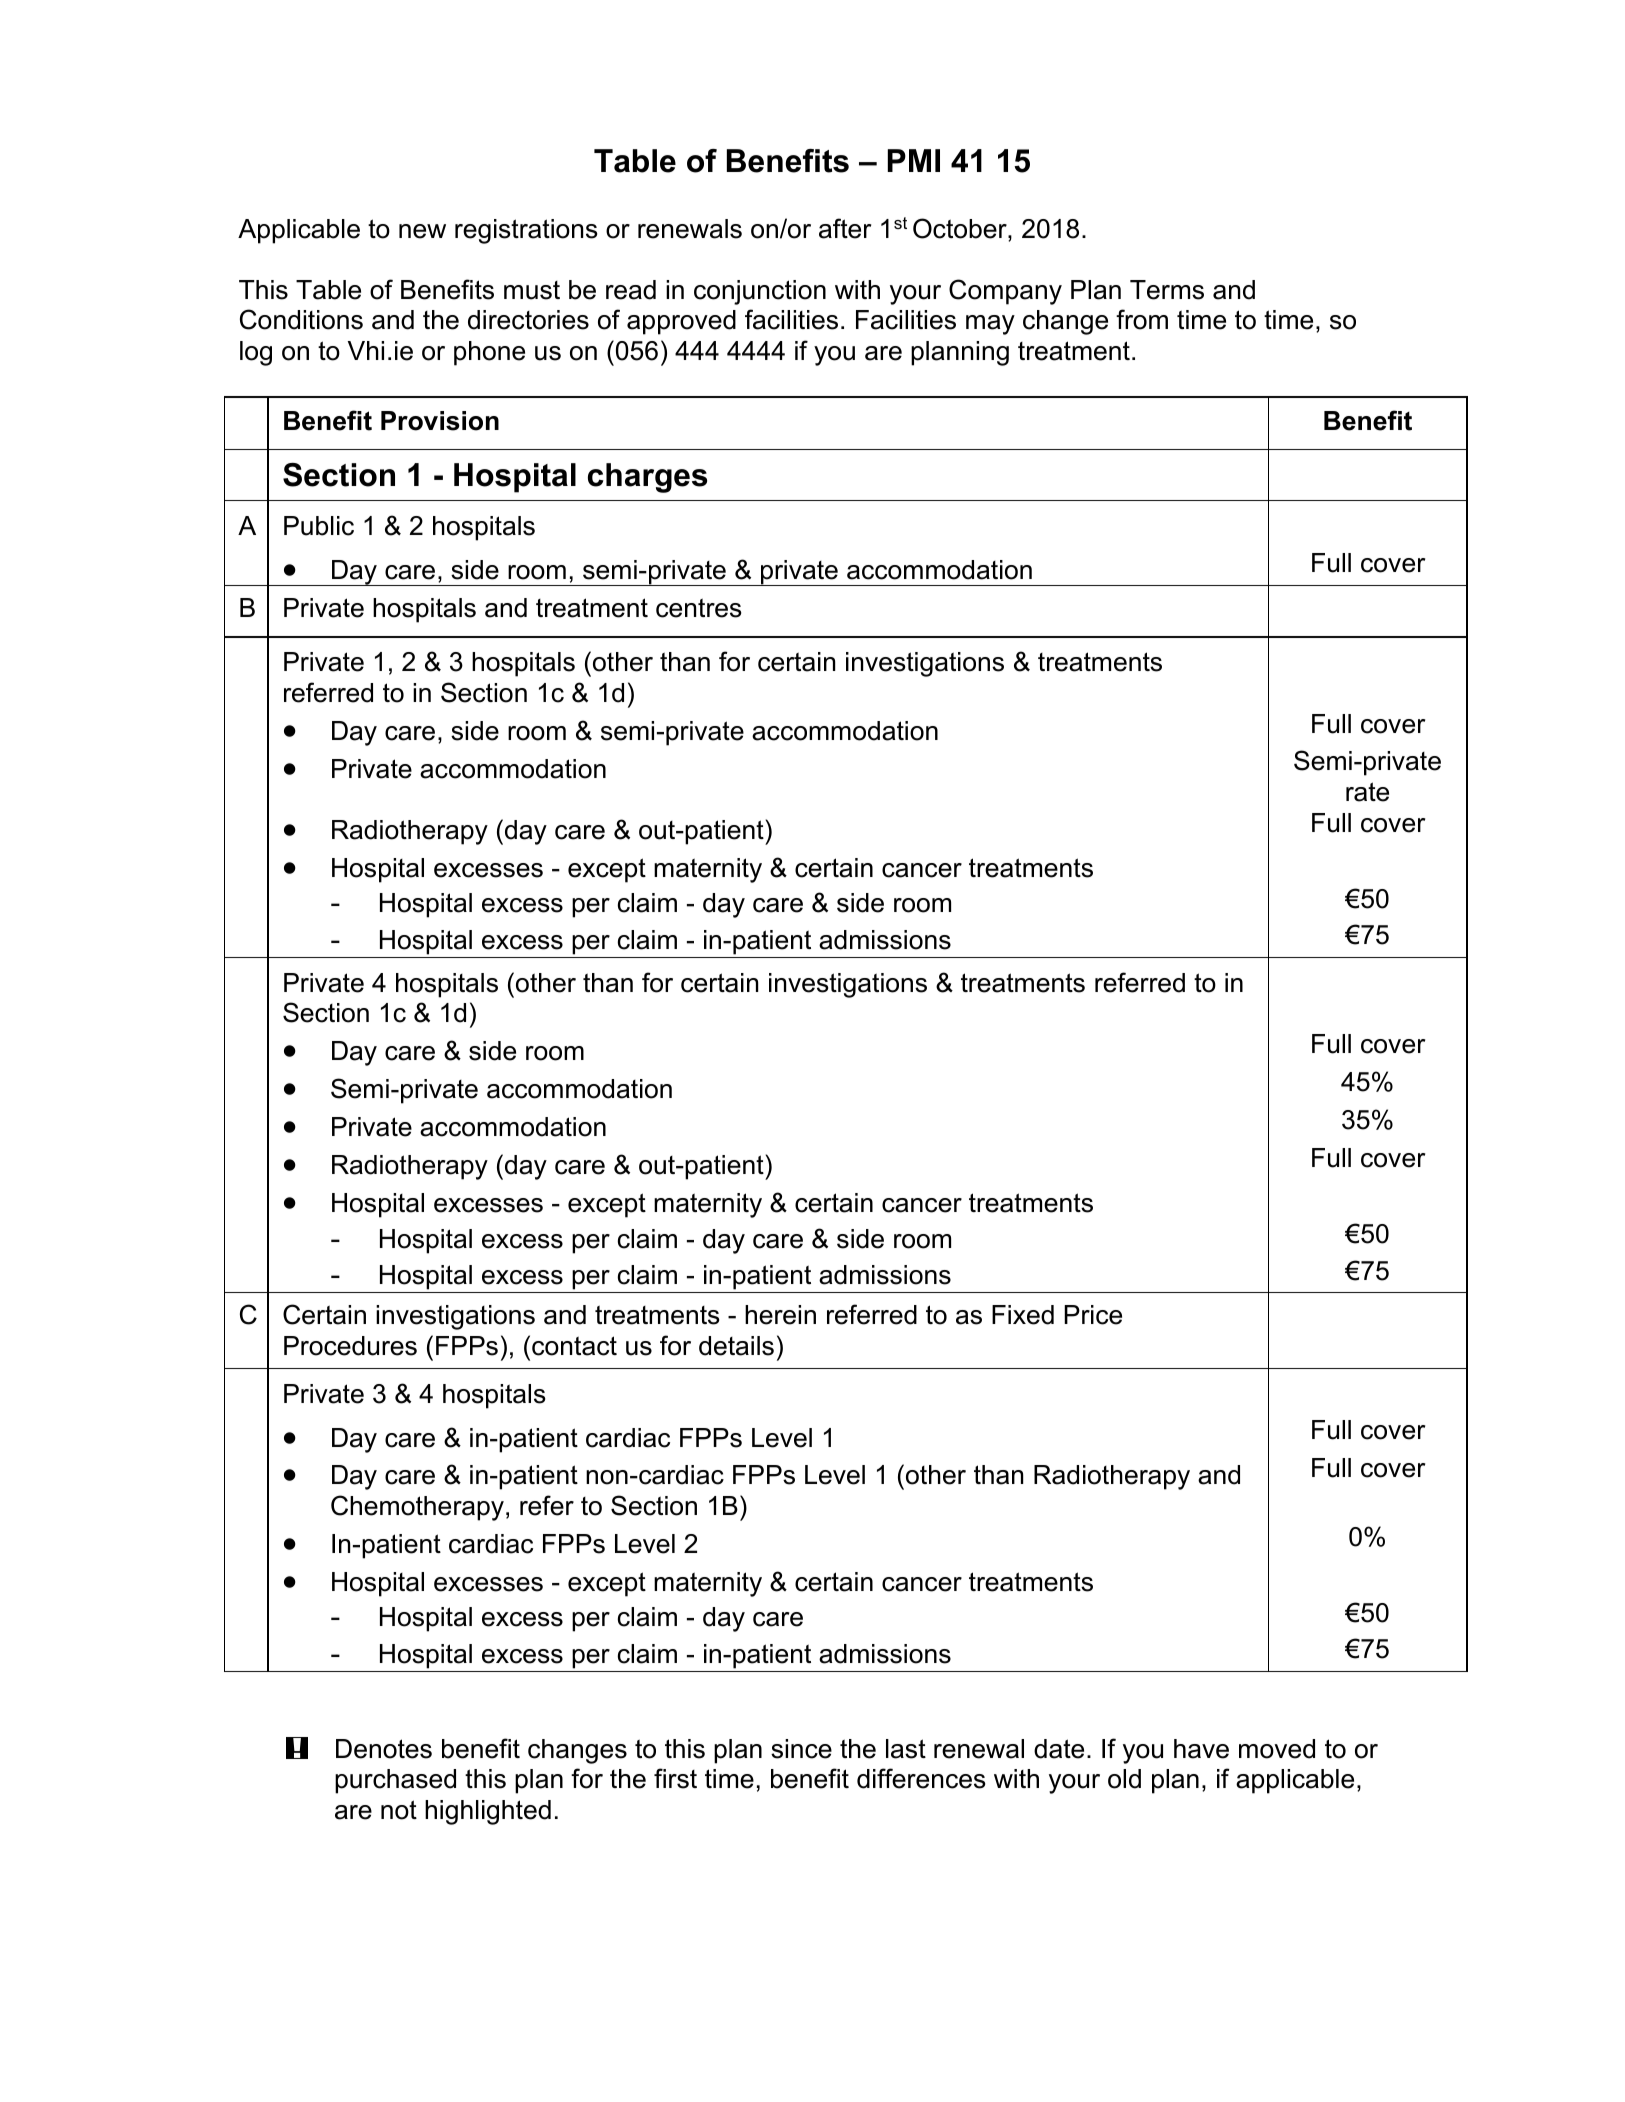 Image resolution: width=1625 pixels, height=2102 pixels. What do you see at coordinates (1023, 1315) in the page?
I see `Fixed` at bounding box center [1023, 1315].
